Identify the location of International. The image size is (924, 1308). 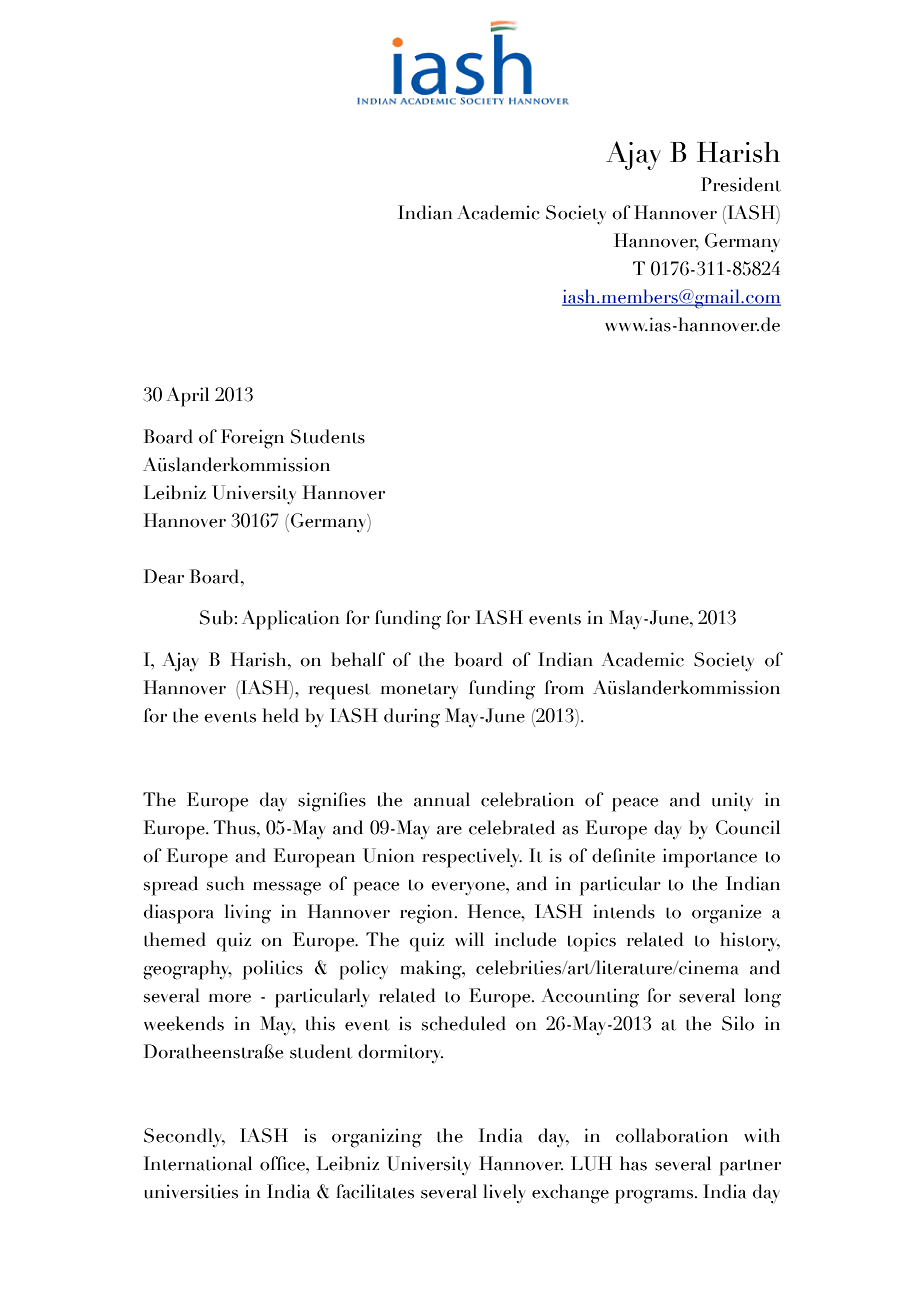
(198, 1163).
